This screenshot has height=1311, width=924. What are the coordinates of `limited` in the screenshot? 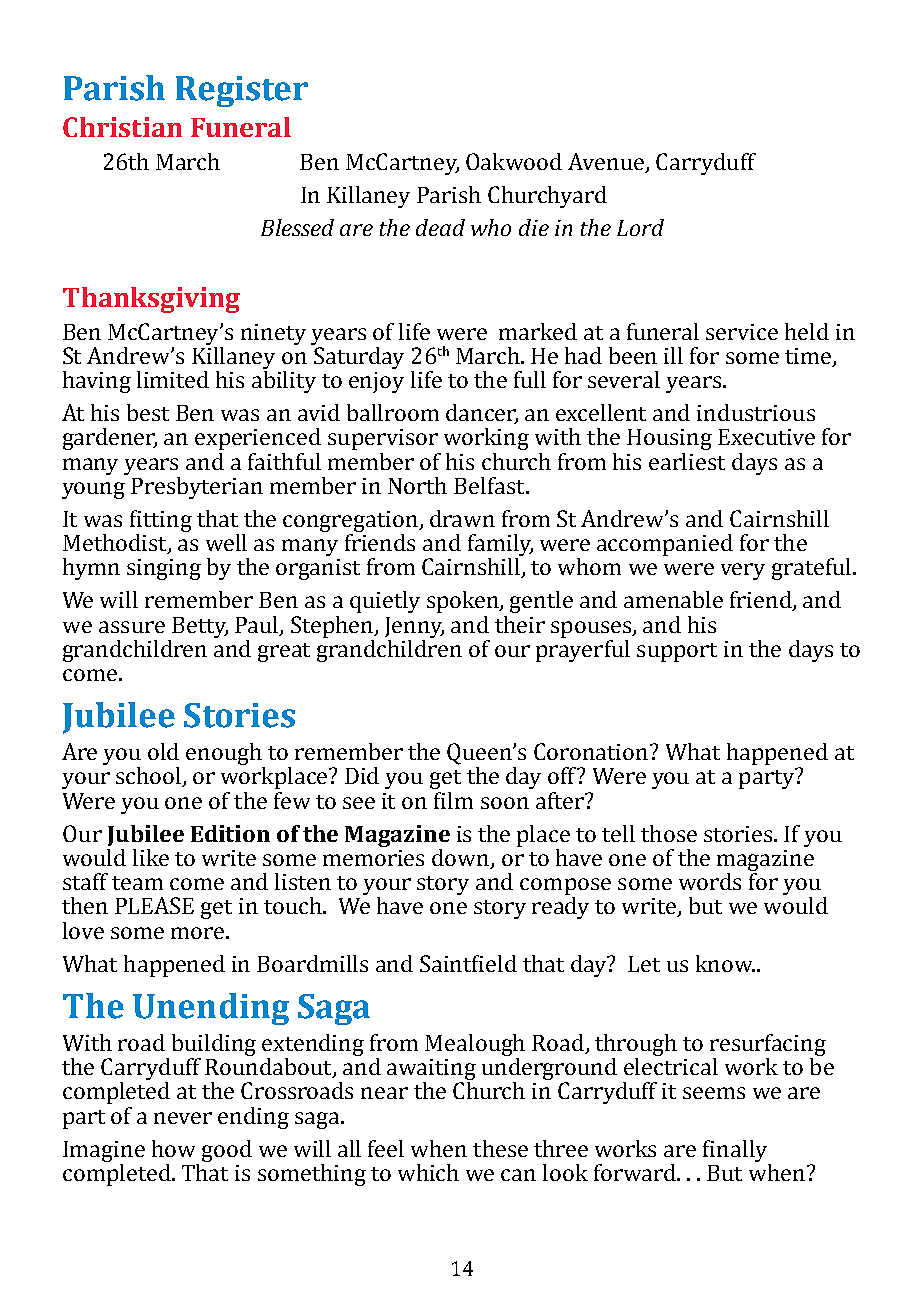 It's located at (173, 379).
